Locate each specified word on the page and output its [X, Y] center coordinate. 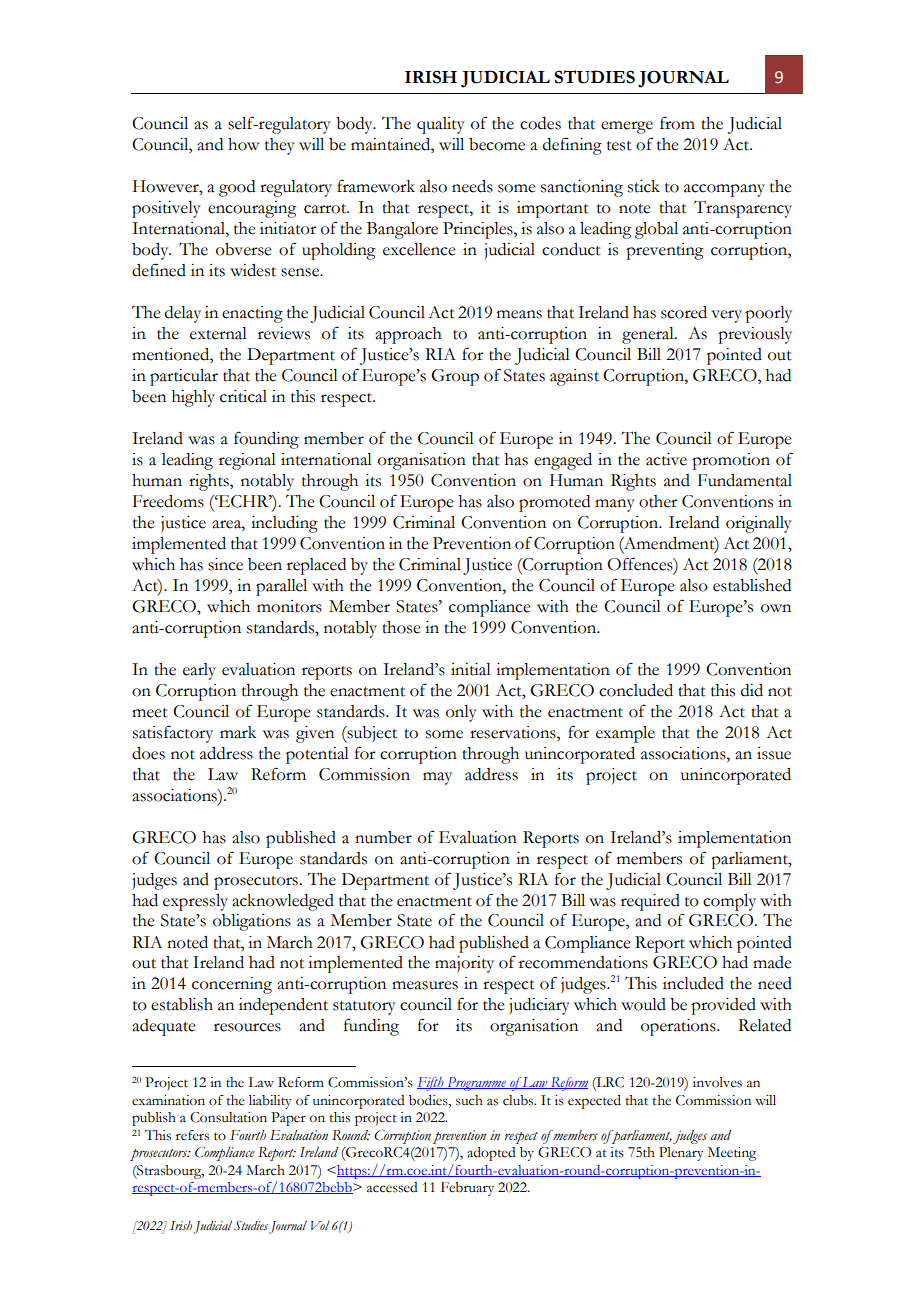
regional [247, 461]
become [497, 144]
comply [729, 902]
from [677, 123]
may [437, 778]
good [237, 188]
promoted [554, 503]
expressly [195, 902]
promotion [731, 461]
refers [192, 1135]
